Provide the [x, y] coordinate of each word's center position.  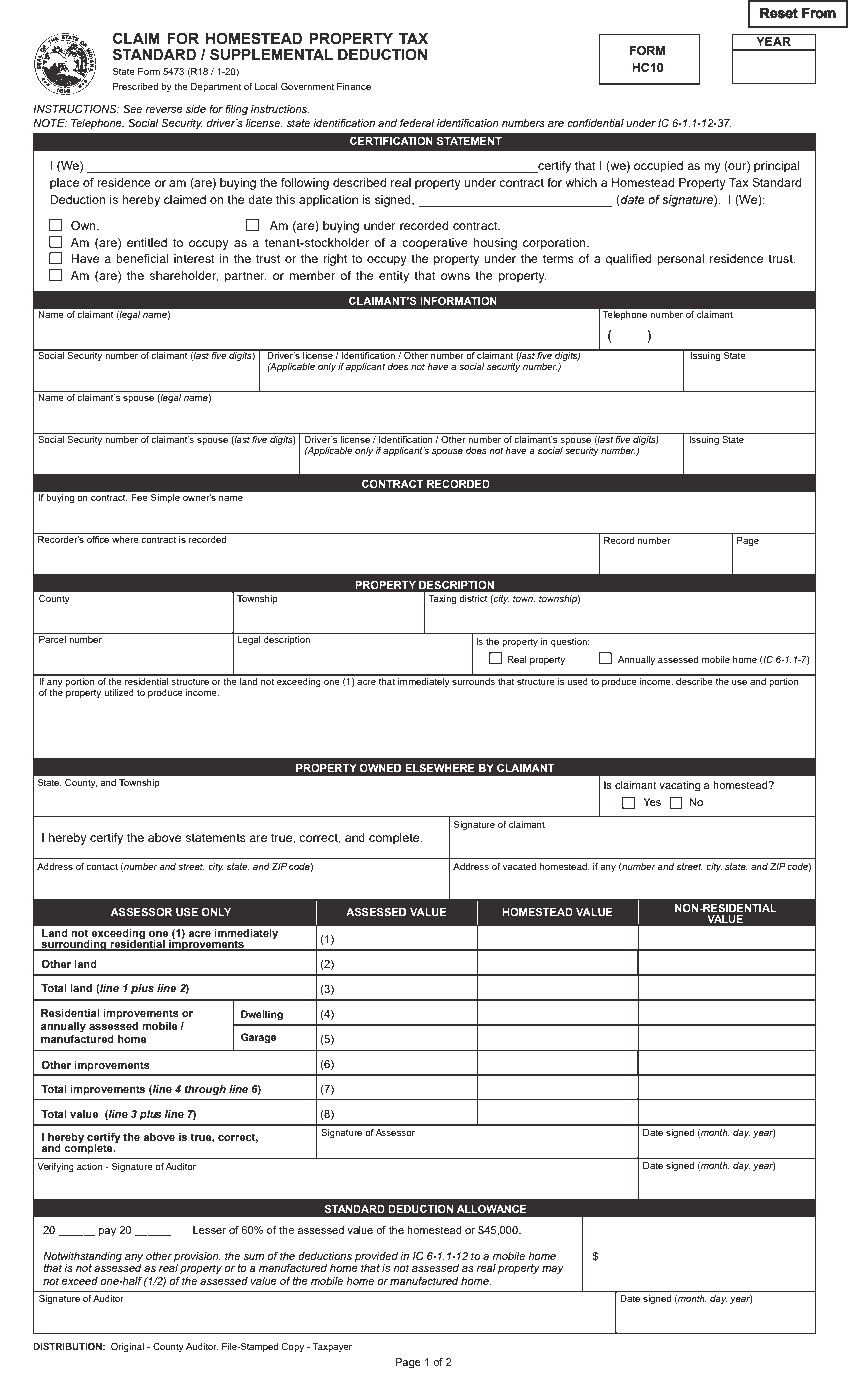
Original [127, 1347]
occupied [658, 167]
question [570, 642]
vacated [519, 866]
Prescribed [135, 86]
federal [417, 123]
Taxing [442, 599]
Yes [652, 802]
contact [102, 866]
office [98, 539]
